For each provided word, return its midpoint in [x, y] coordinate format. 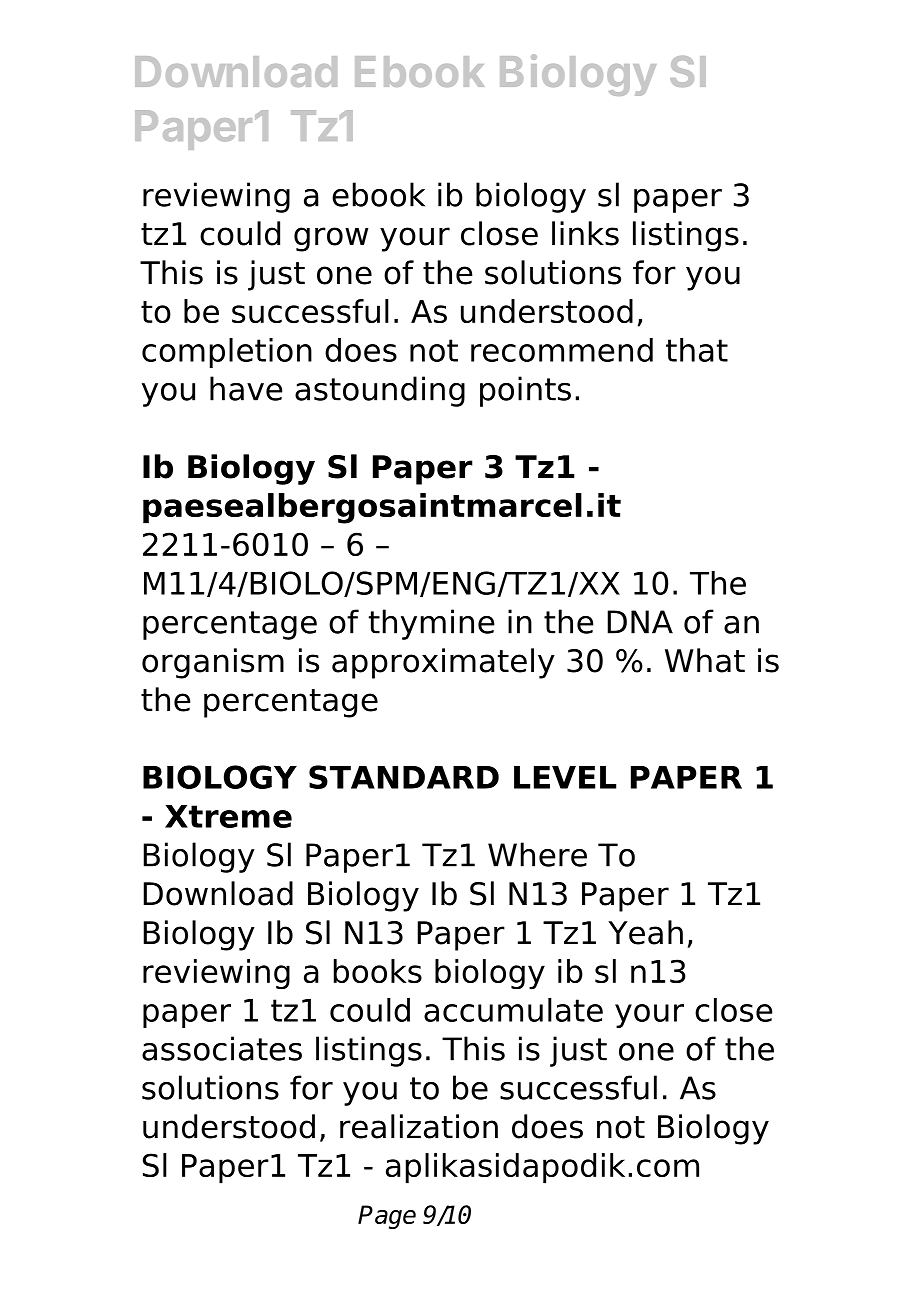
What [705, 660]
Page [387, 1217]
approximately [443, 663]
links [585, 233]
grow [331, 239]
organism [213, 663]
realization [419, 1126]
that [697, 350]
